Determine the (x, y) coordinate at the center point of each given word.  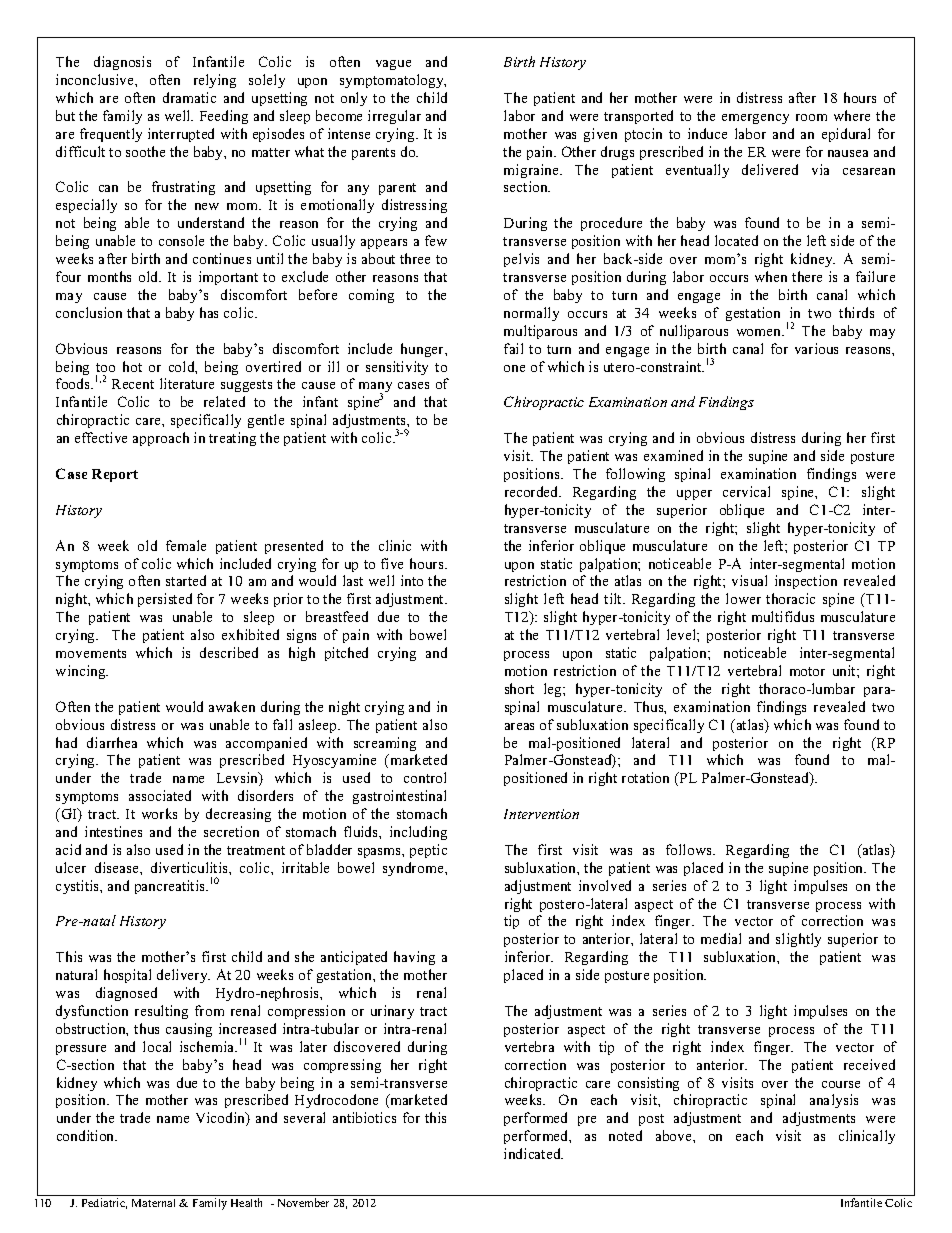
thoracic (790, 598)
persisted (165, 600)
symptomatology (393, 81)
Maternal (153, 1203)
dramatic (189, 97)
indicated (533, 1153)
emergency (755, 119)
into (412, 580)
